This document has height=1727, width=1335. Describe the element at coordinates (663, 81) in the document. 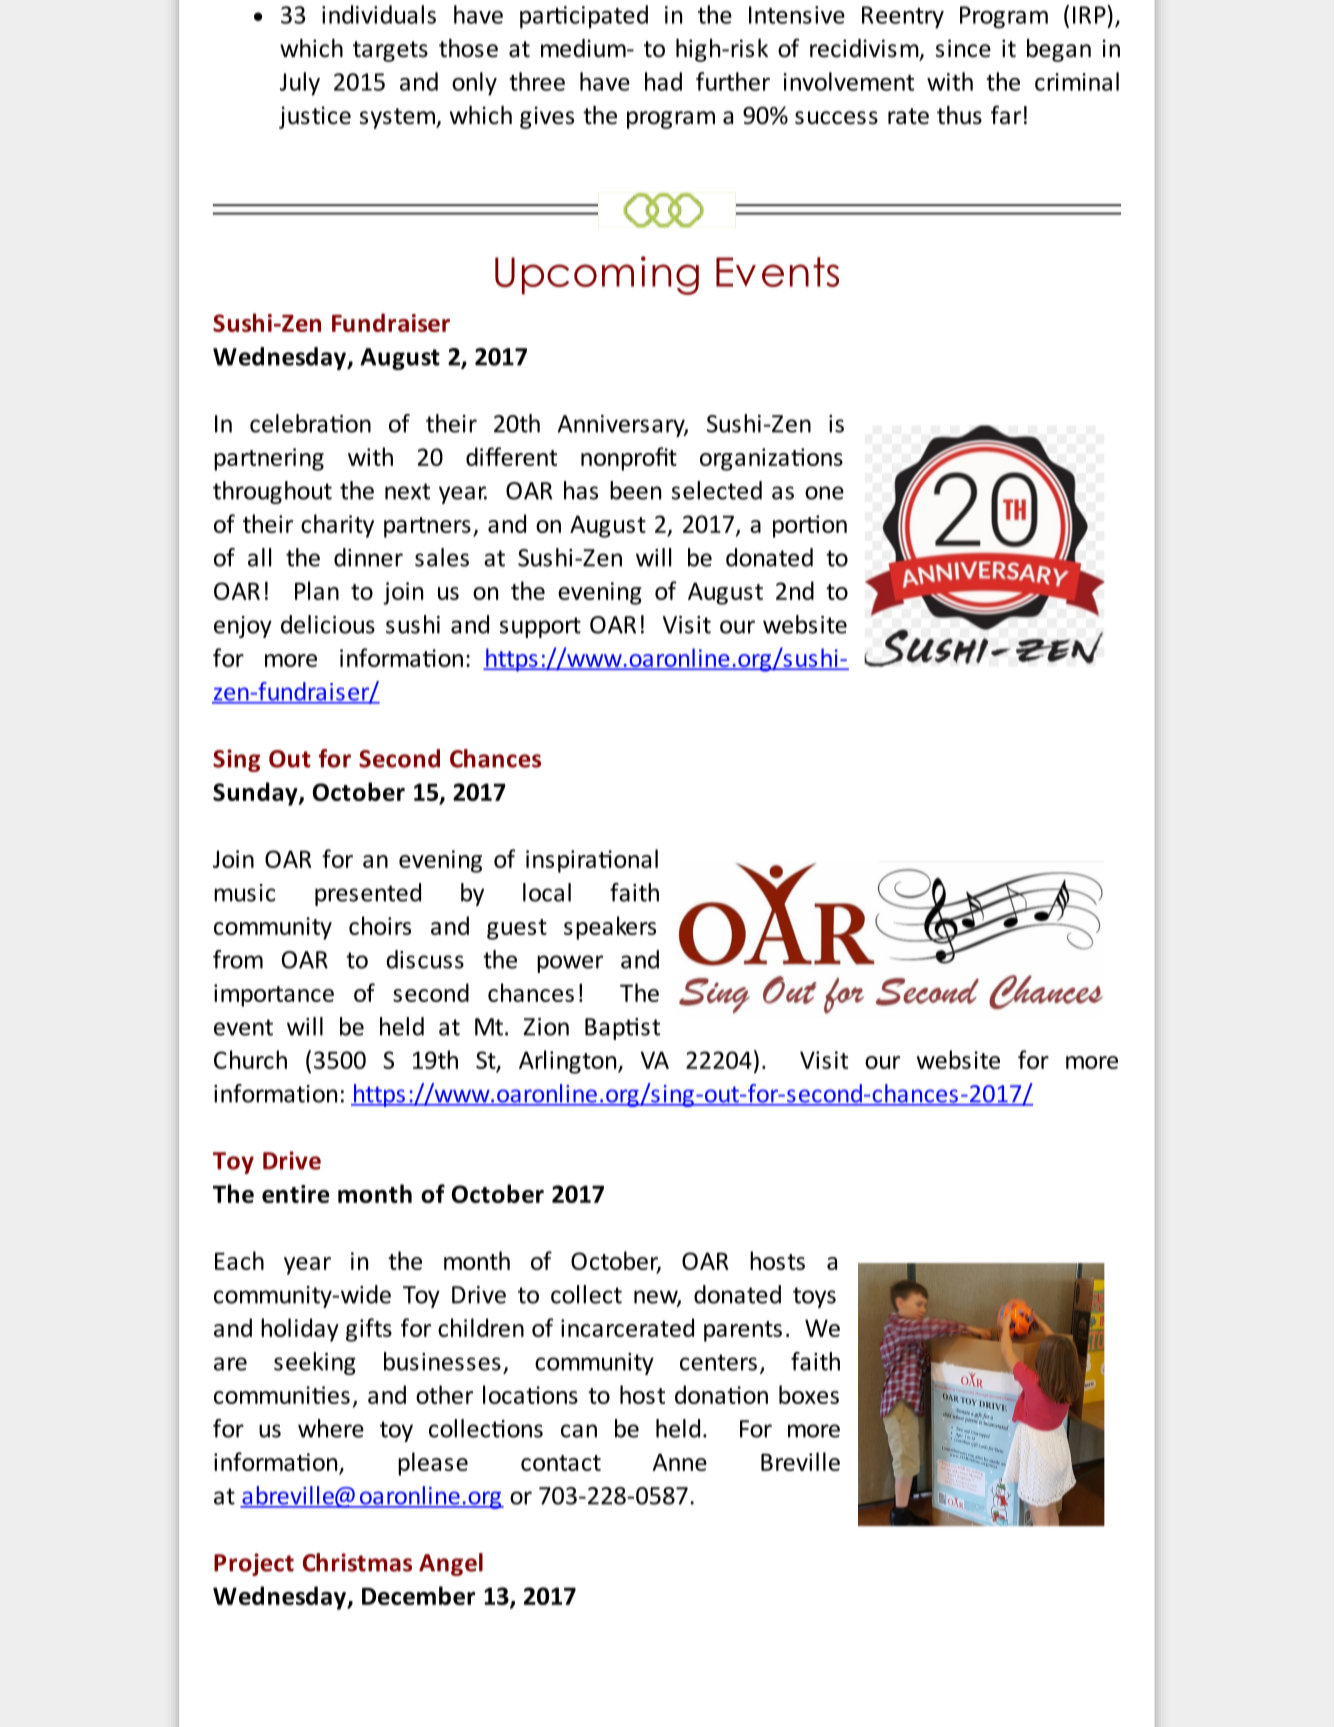

I see `had` at that location.
